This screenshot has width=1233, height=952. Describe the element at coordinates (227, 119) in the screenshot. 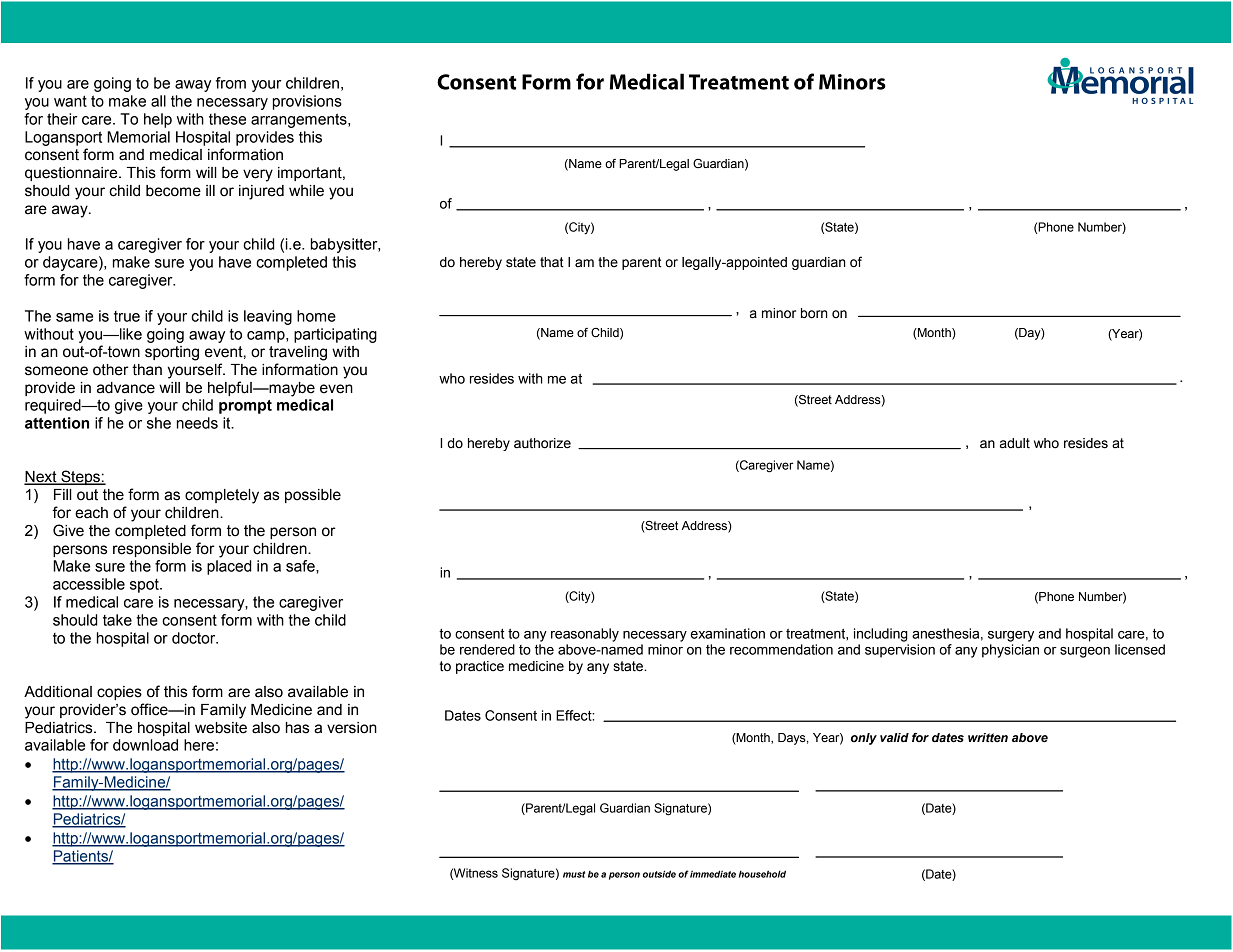

I see `these` at that location.
